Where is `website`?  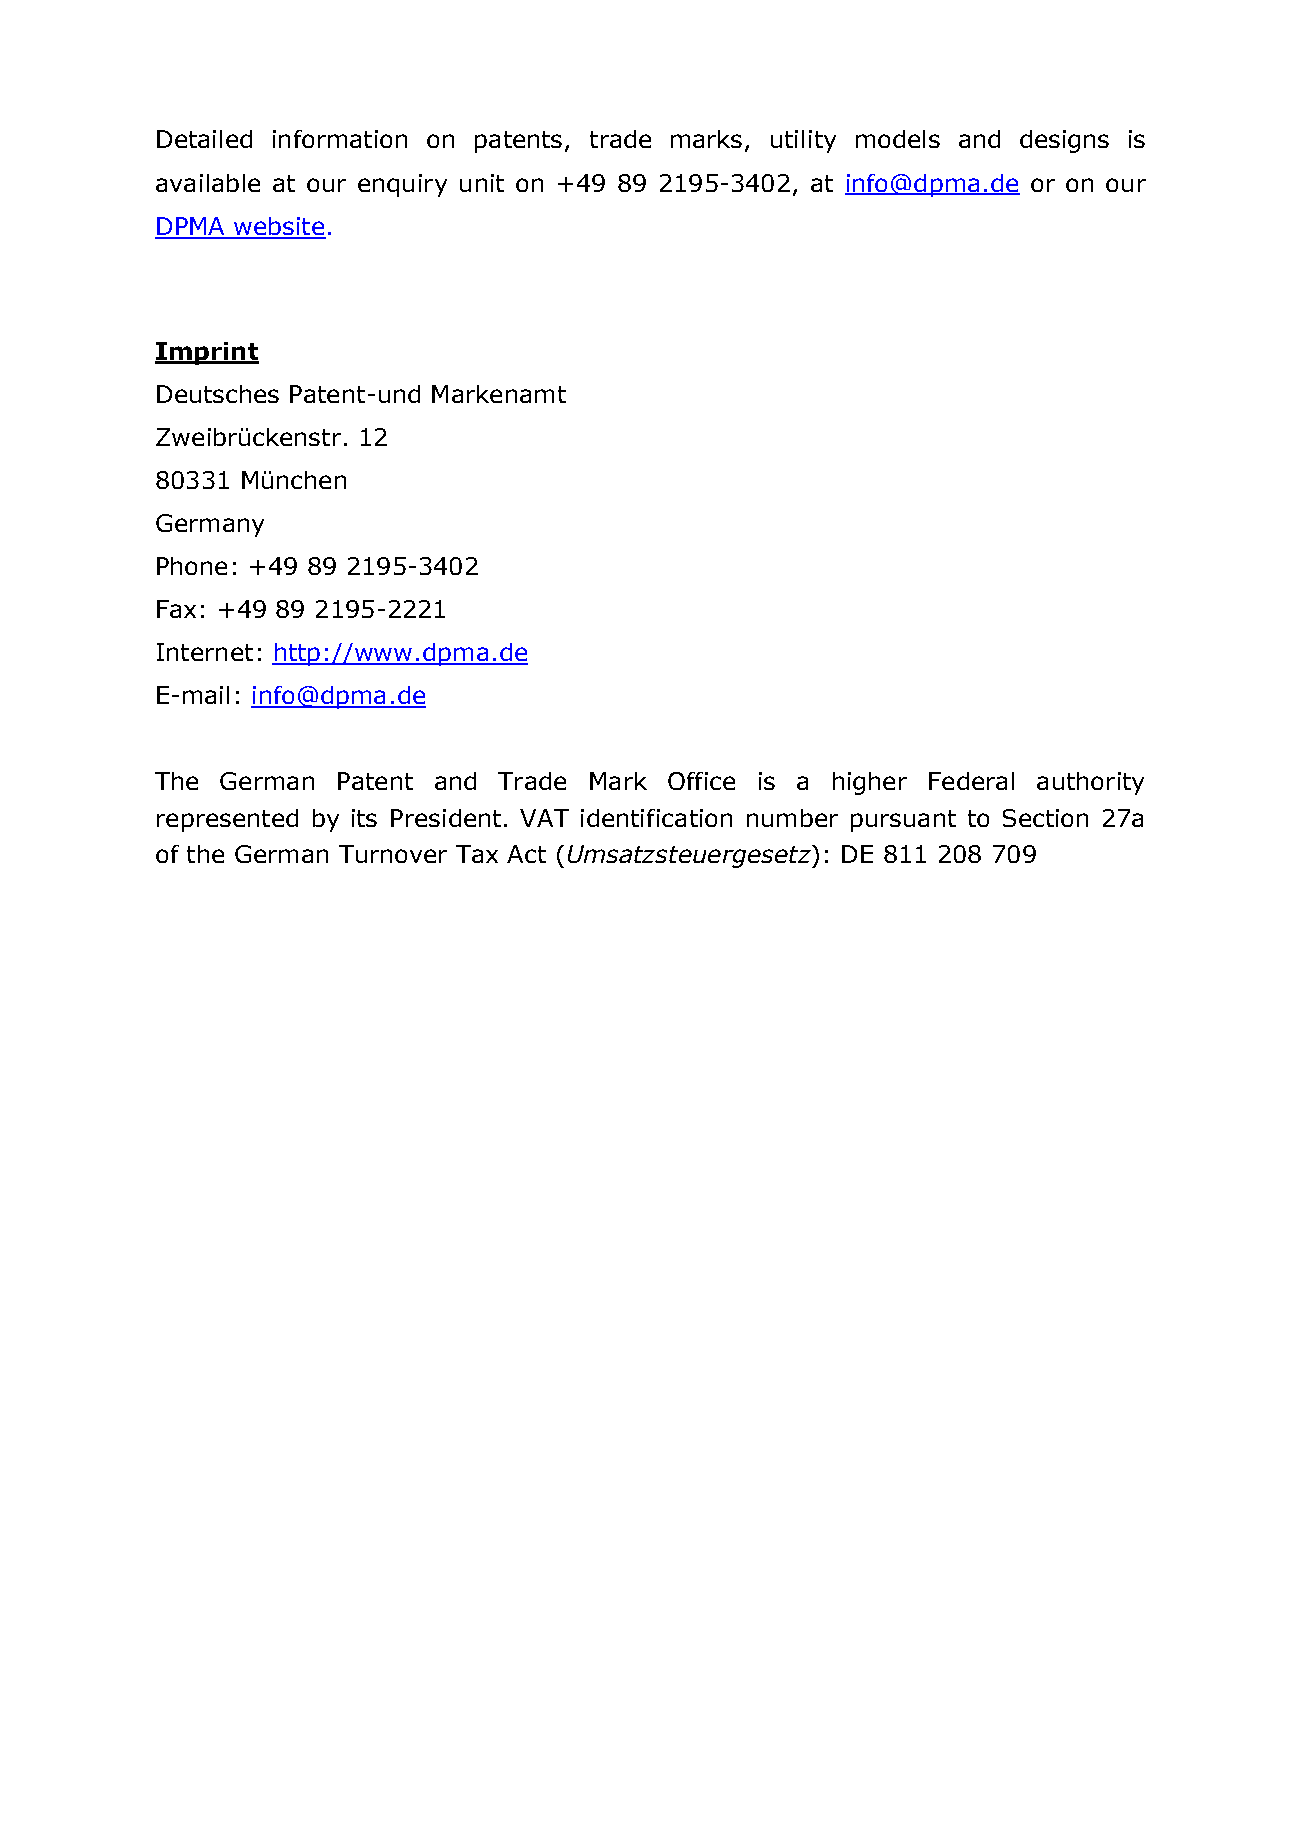
website is located at coordinates (279, 227).
